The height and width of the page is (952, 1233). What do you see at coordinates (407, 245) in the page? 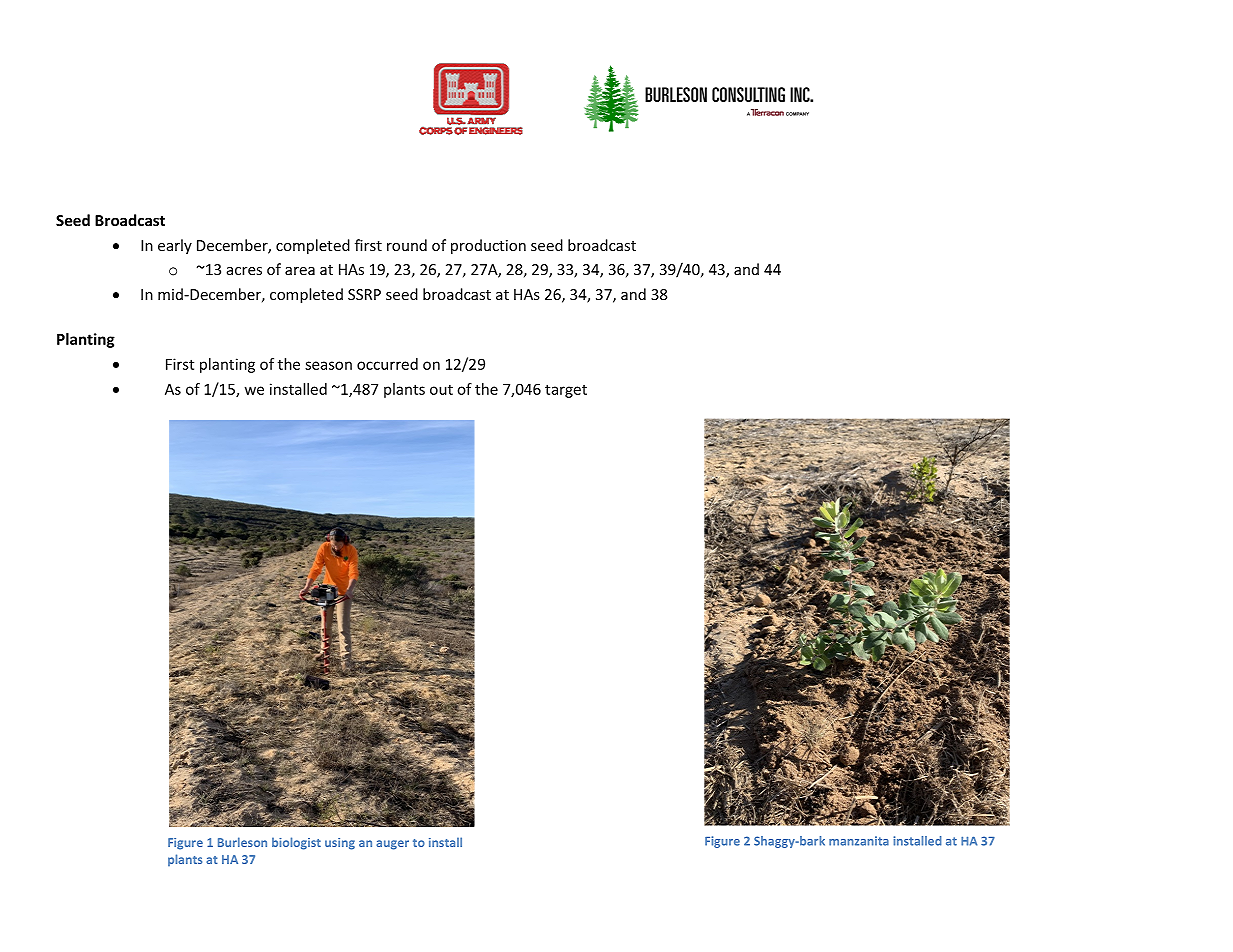
I see `round` at bounding box center [407, 245].
